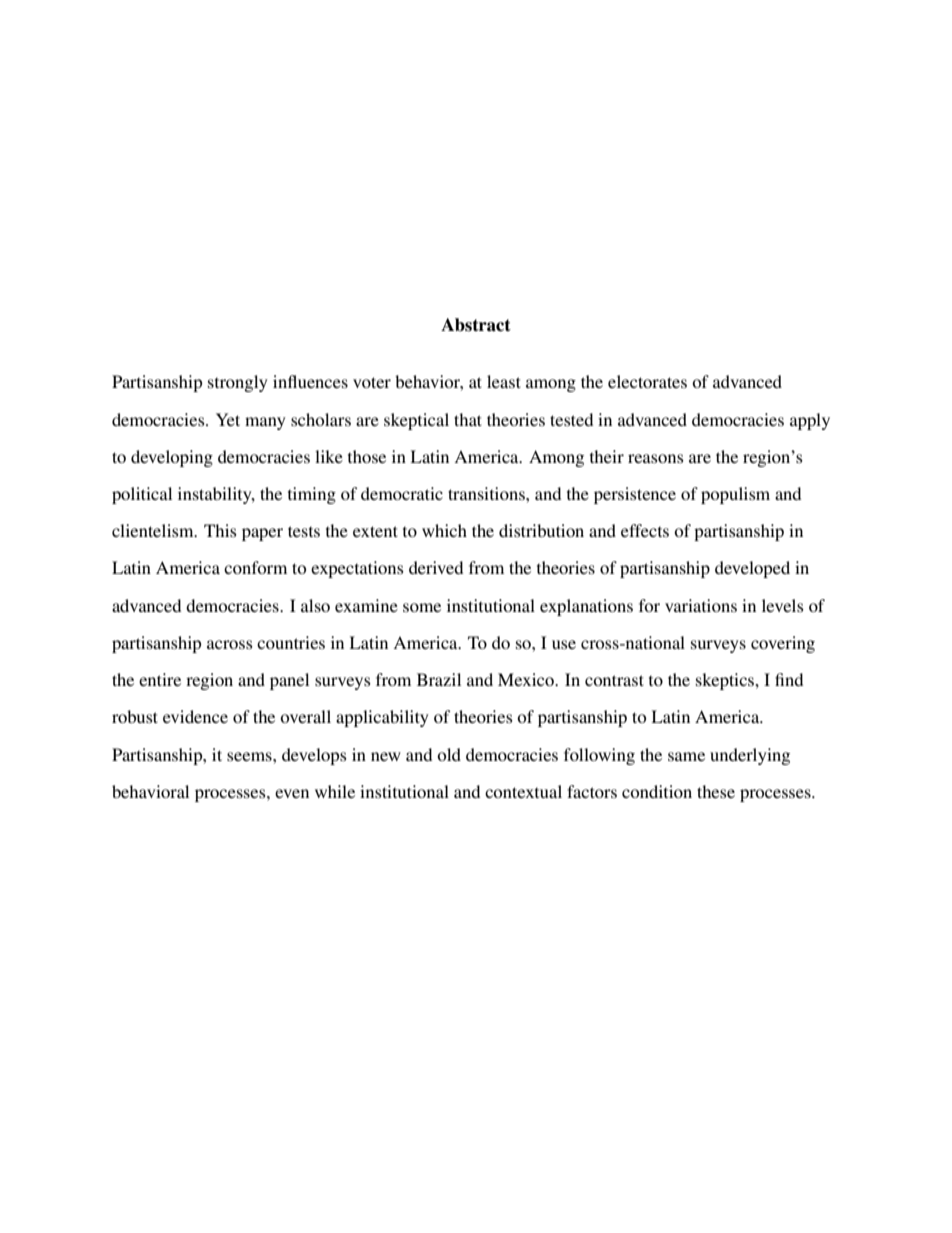 The height and width of the image is (1233, 952). What do you see at coordinates (255, 567) in the image?
I see `conform` at bounding box center [255, 567].
